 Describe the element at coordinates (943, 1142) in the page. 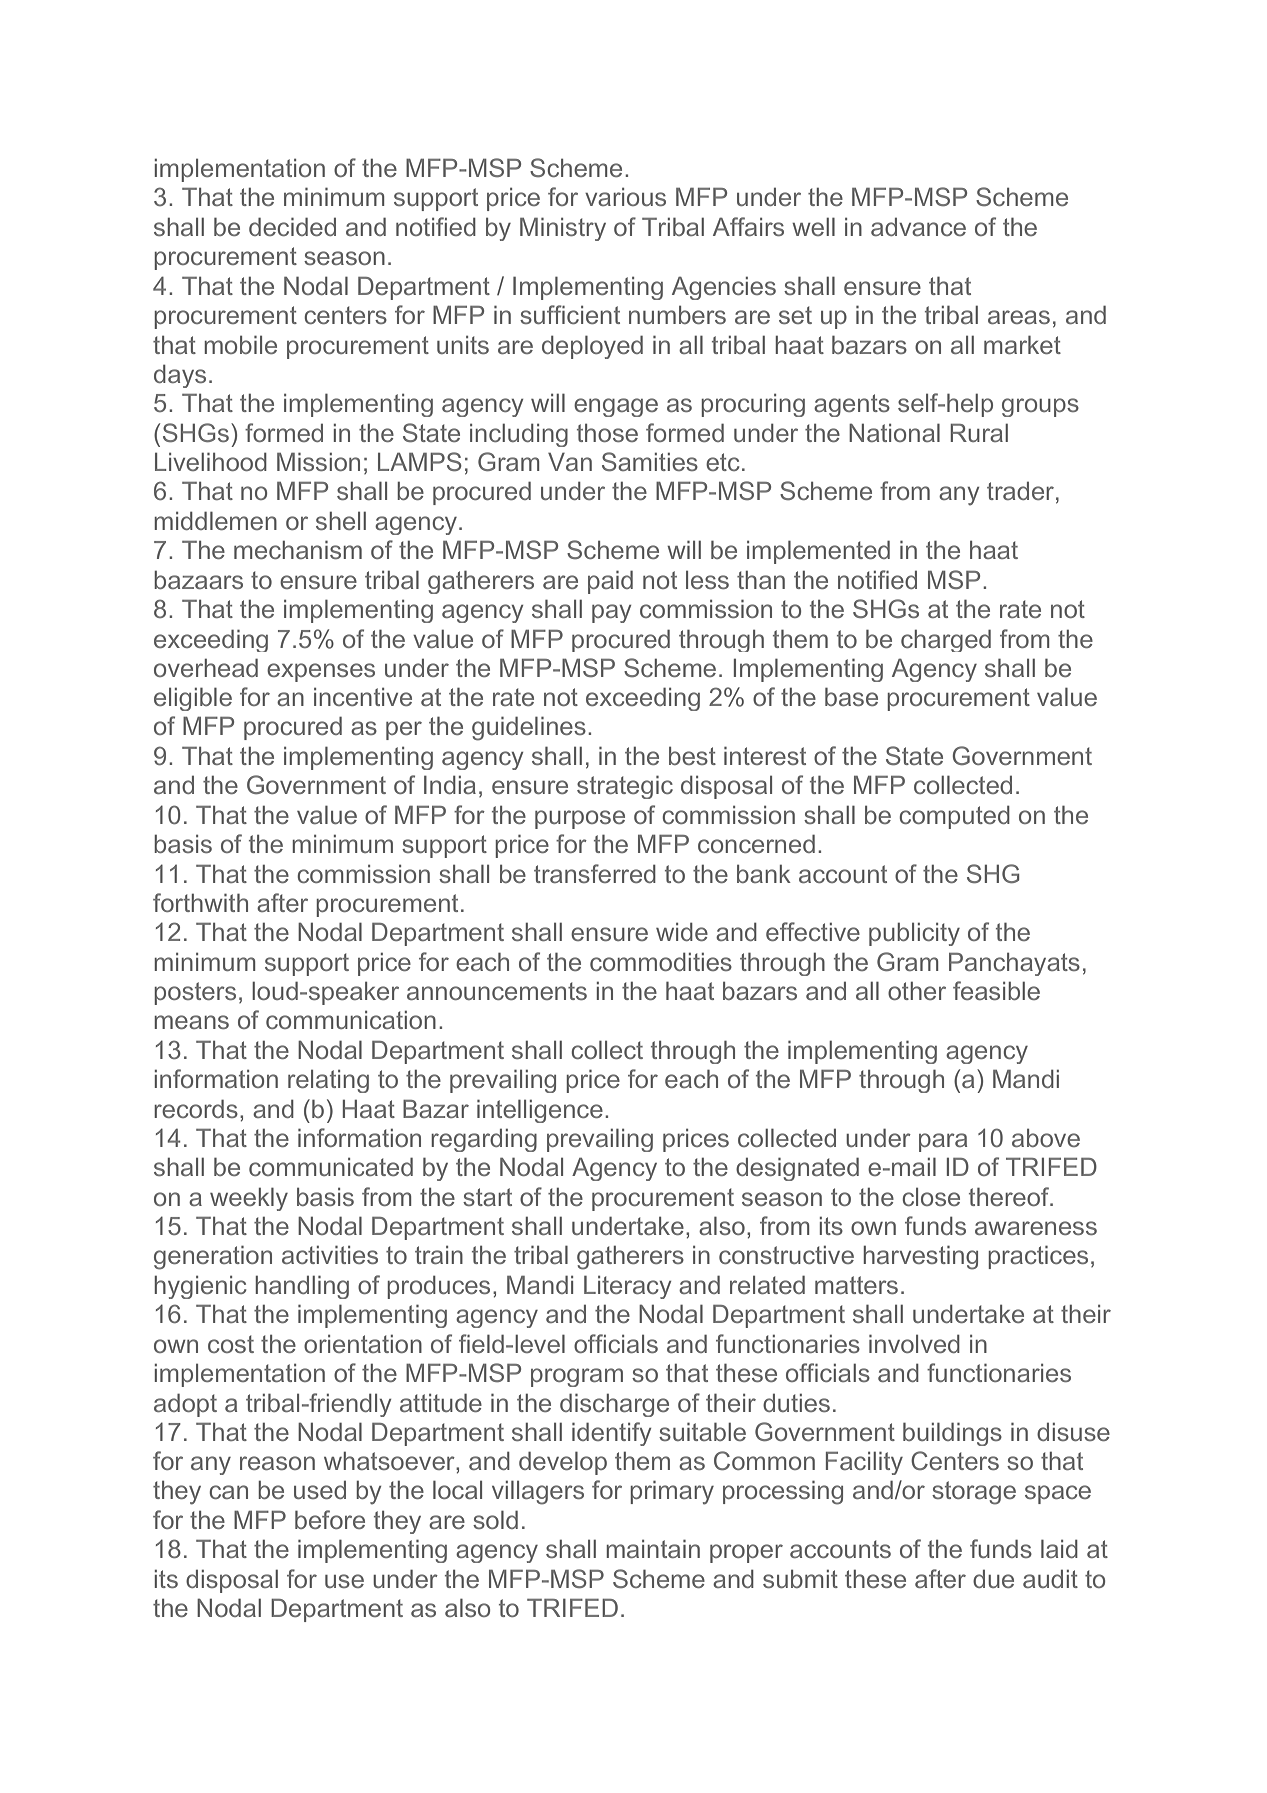

I see `para` at that location.
